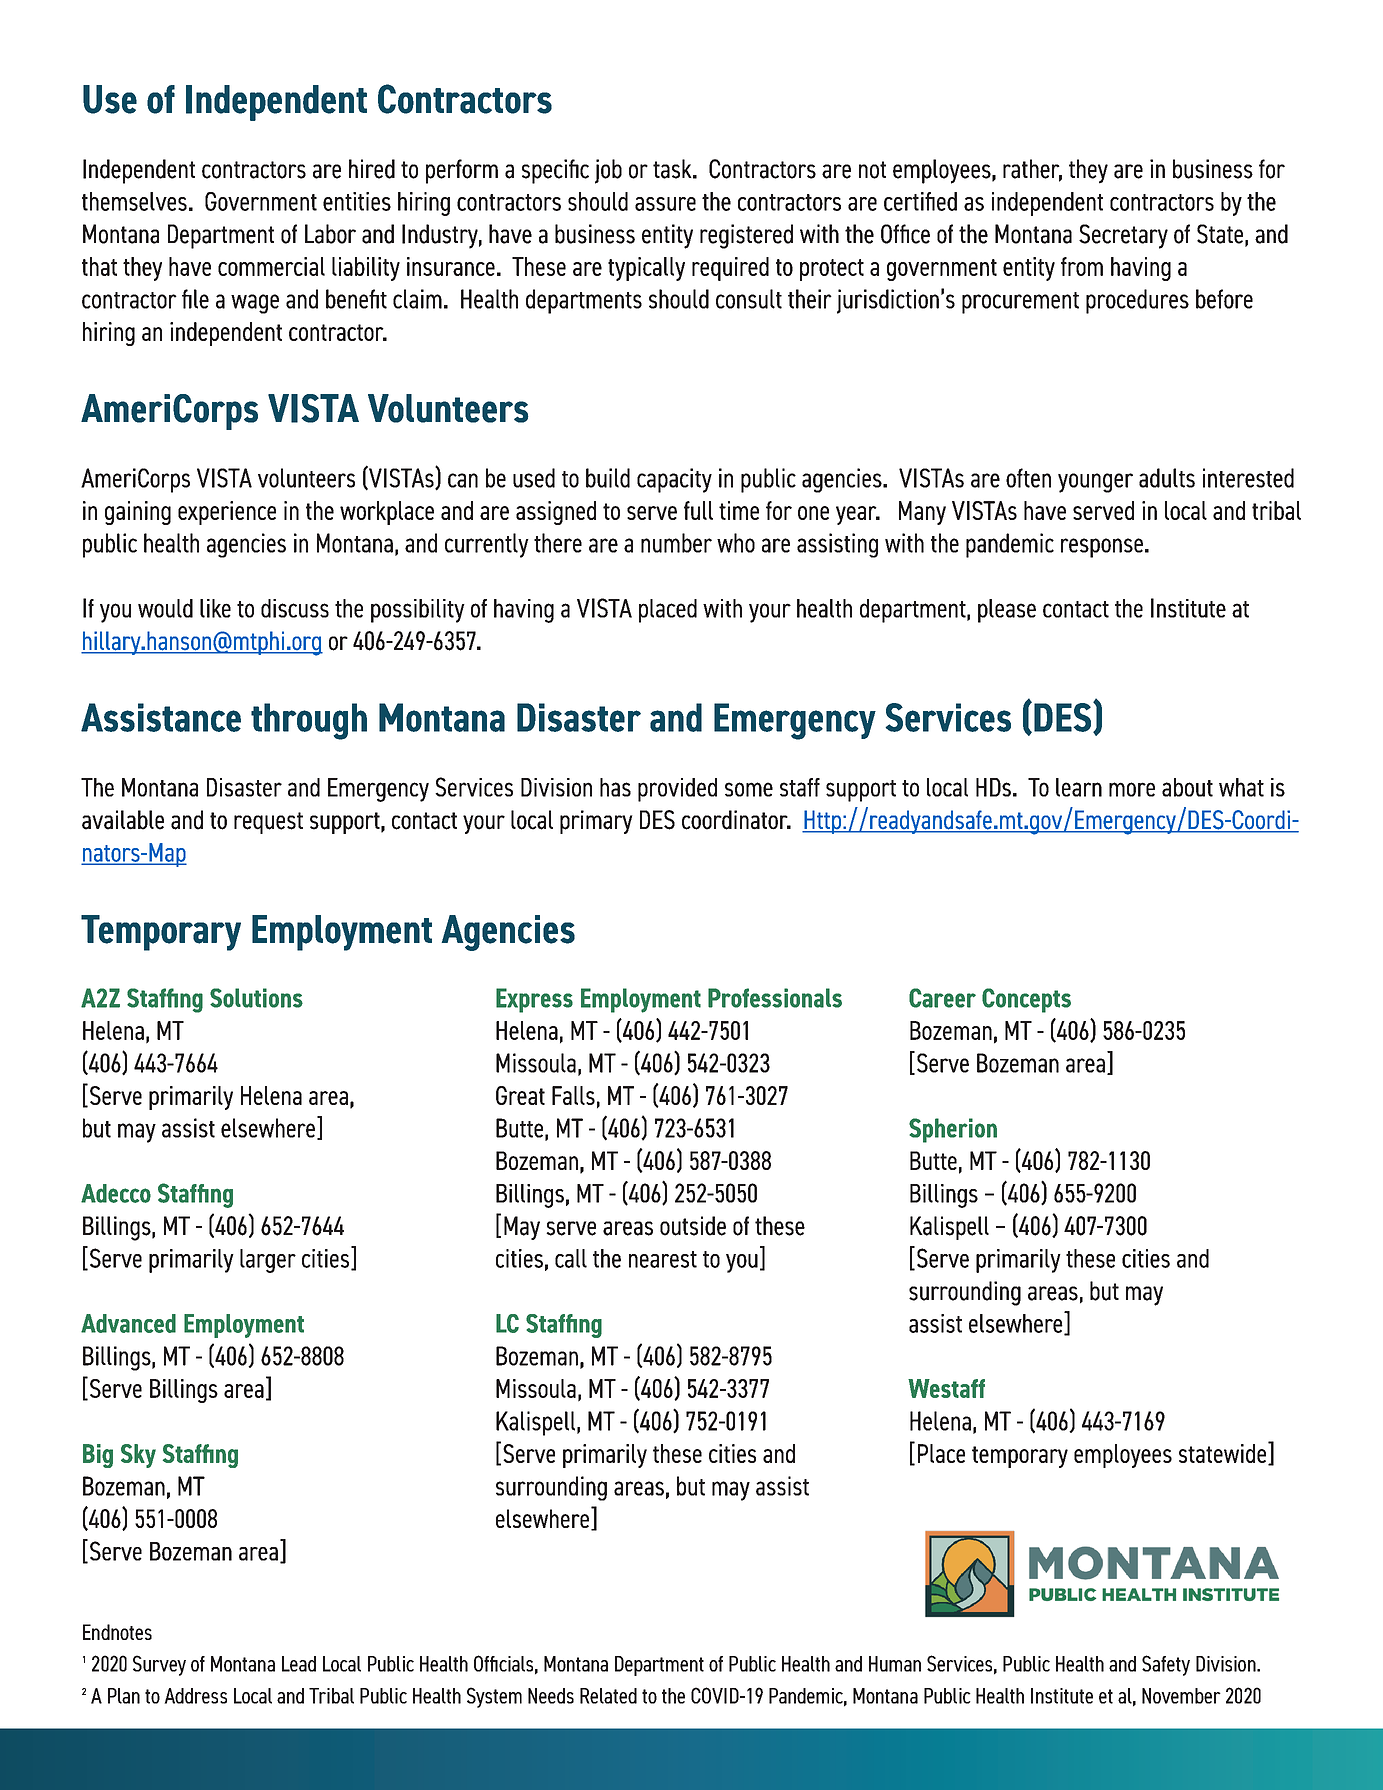 This screenshot has height=1790, width=1383. Describe the element at coordinates (309, 721) in the screenshot. I see `through` at that location.
